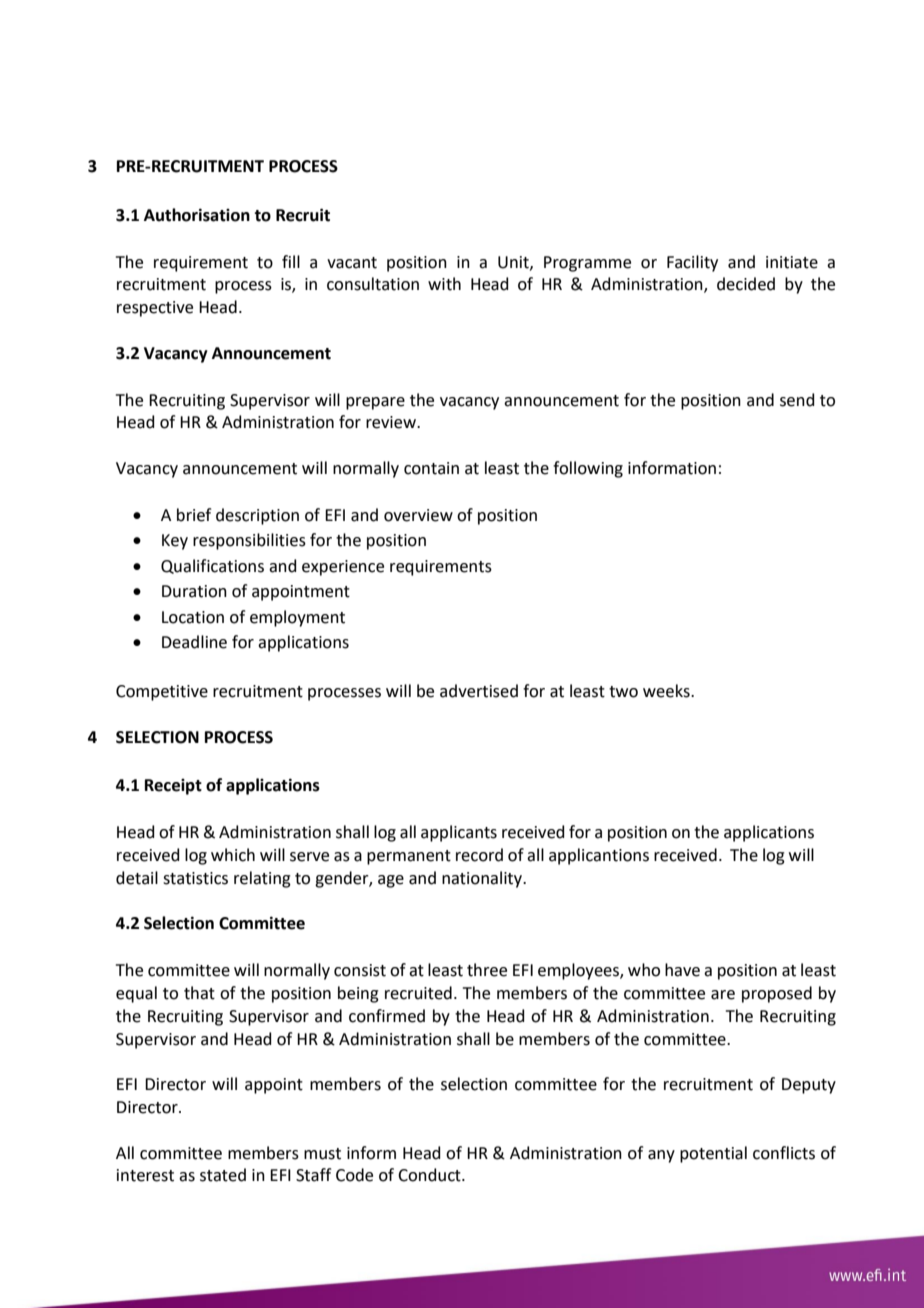 The width and height of the screenshot is (924, 1308). Describe the element at coordinates (667, 691) in the screenshot. I see `weeks` at that location.
